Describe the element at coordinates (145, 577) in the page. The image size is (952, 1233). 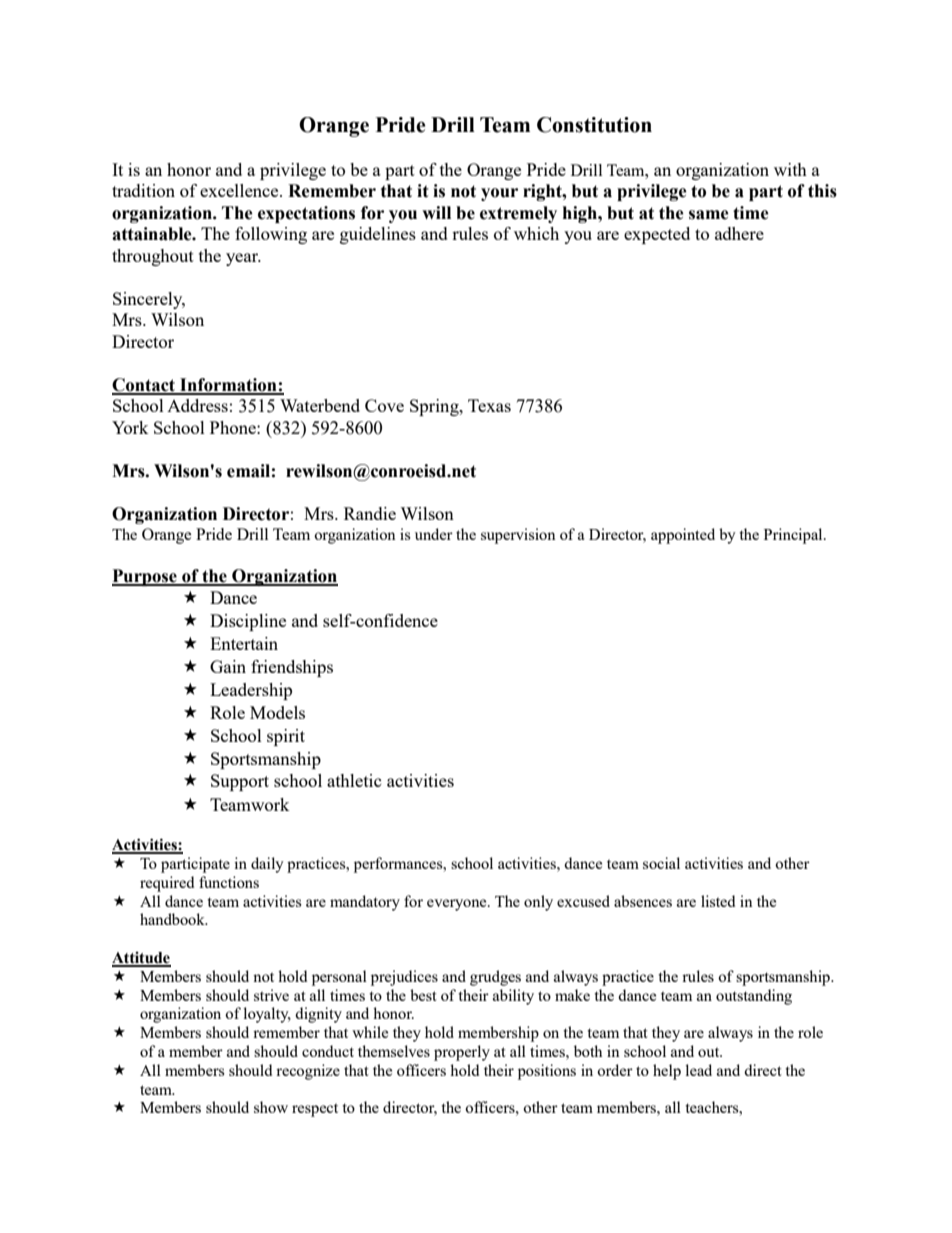
I see `Purpose` at that location.
